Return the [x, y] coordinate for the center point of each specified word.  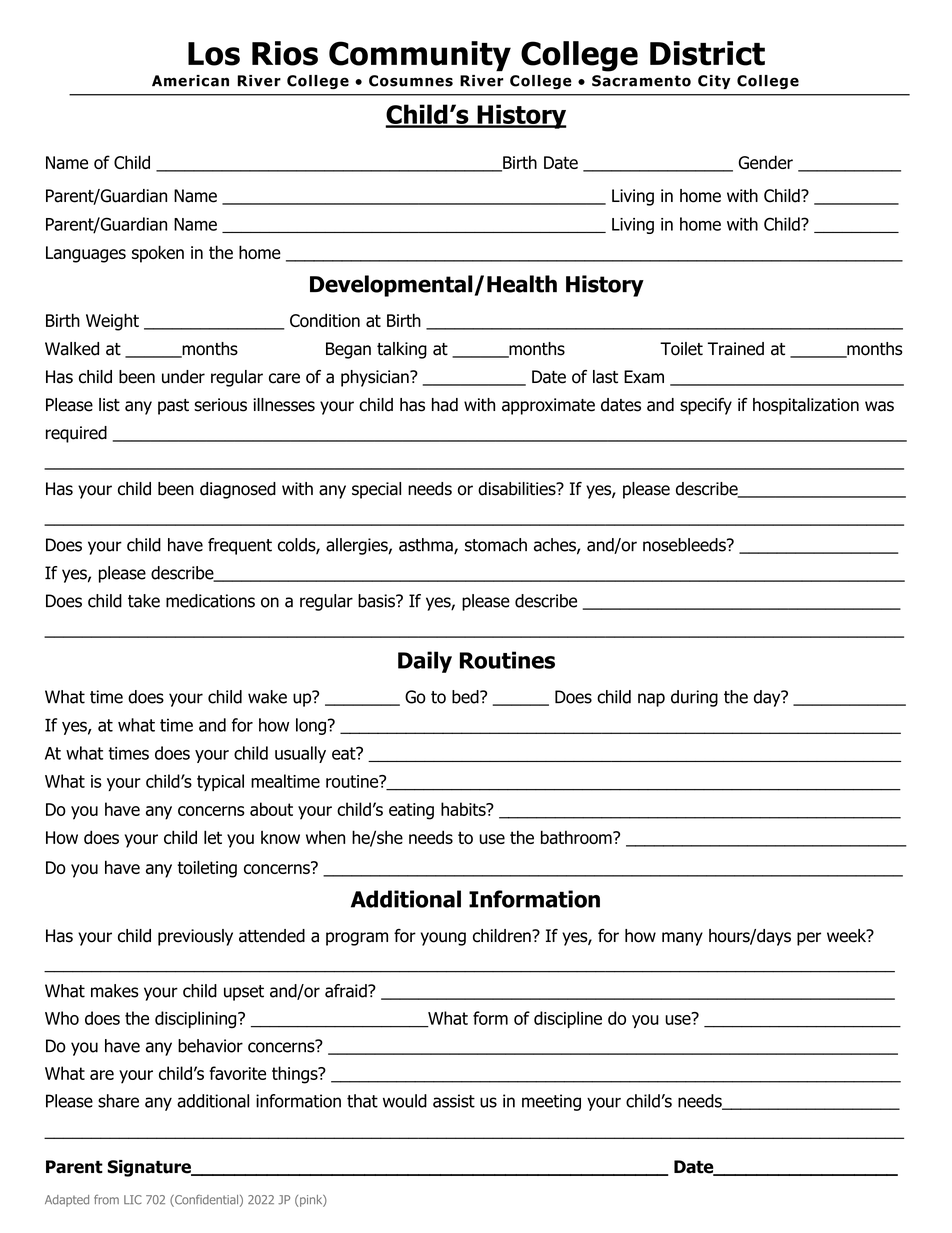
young [443, 939]
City [714, 82]
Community [420, 56]
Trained [736, 349]
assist [454, 1101]
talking [402, 350]
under [183, 377]
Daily [425, 662]
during [694, 698]
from [106, 1199]
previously [195, 937]
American [190, 81]
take [144, 601]
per [809, 939]
